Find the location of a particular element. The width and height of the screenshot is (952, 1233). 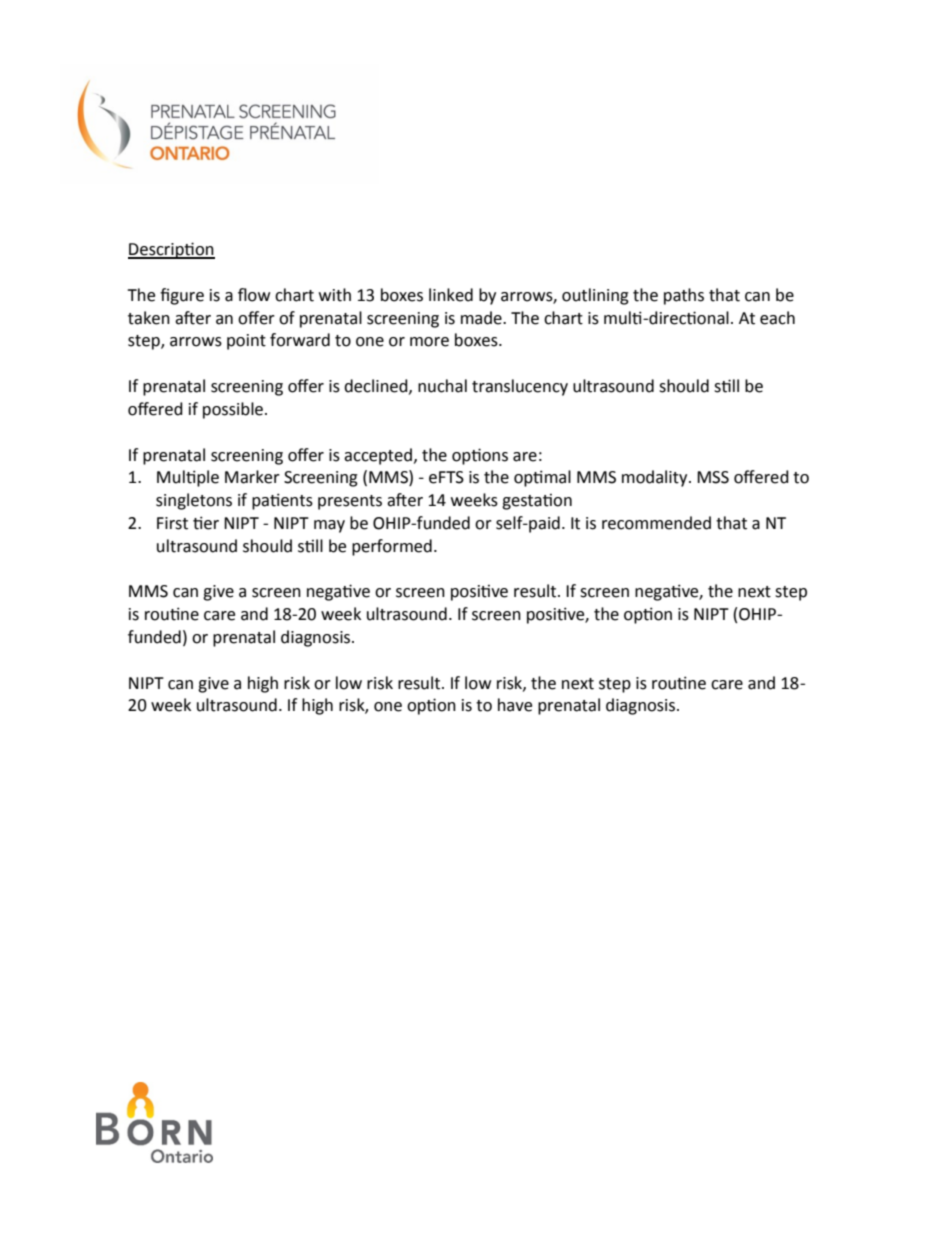

point is located at coordinates (246, 342).
